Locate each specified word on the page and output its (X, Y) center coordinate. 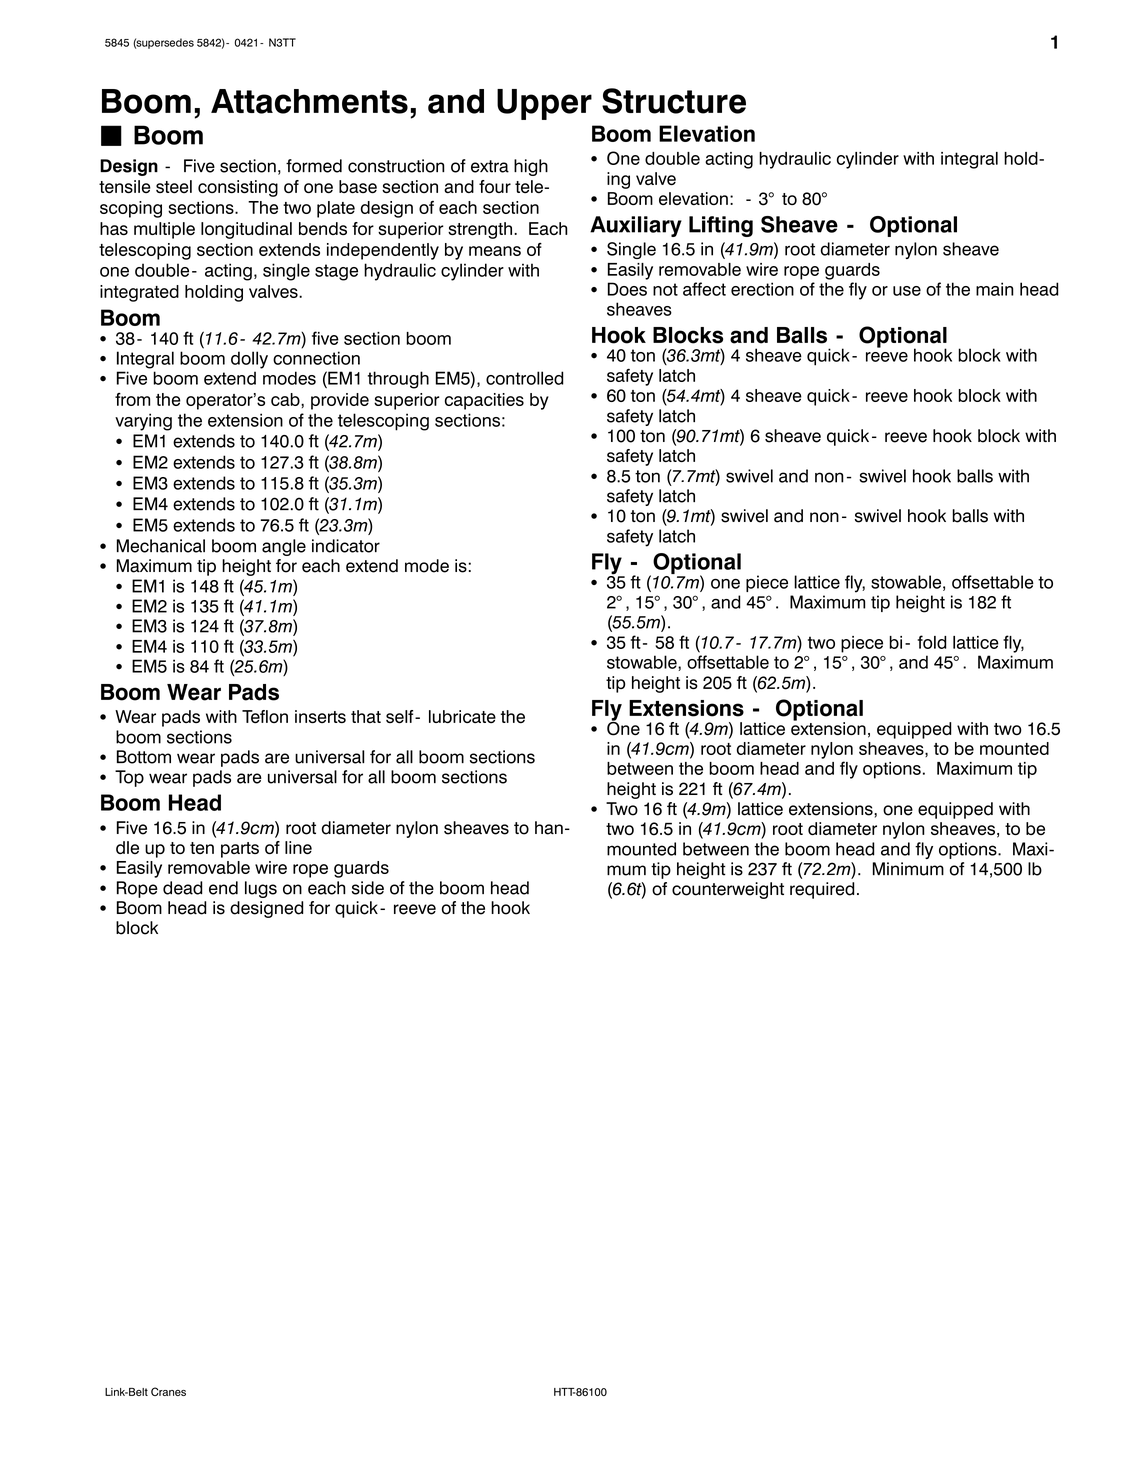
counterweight (728, 890)
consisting (238, 188)
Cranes (168, 1391)
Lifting (721, 226)
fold (932, 642)
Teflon (265, 717)
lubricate (462, 717)
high (531, 167)
